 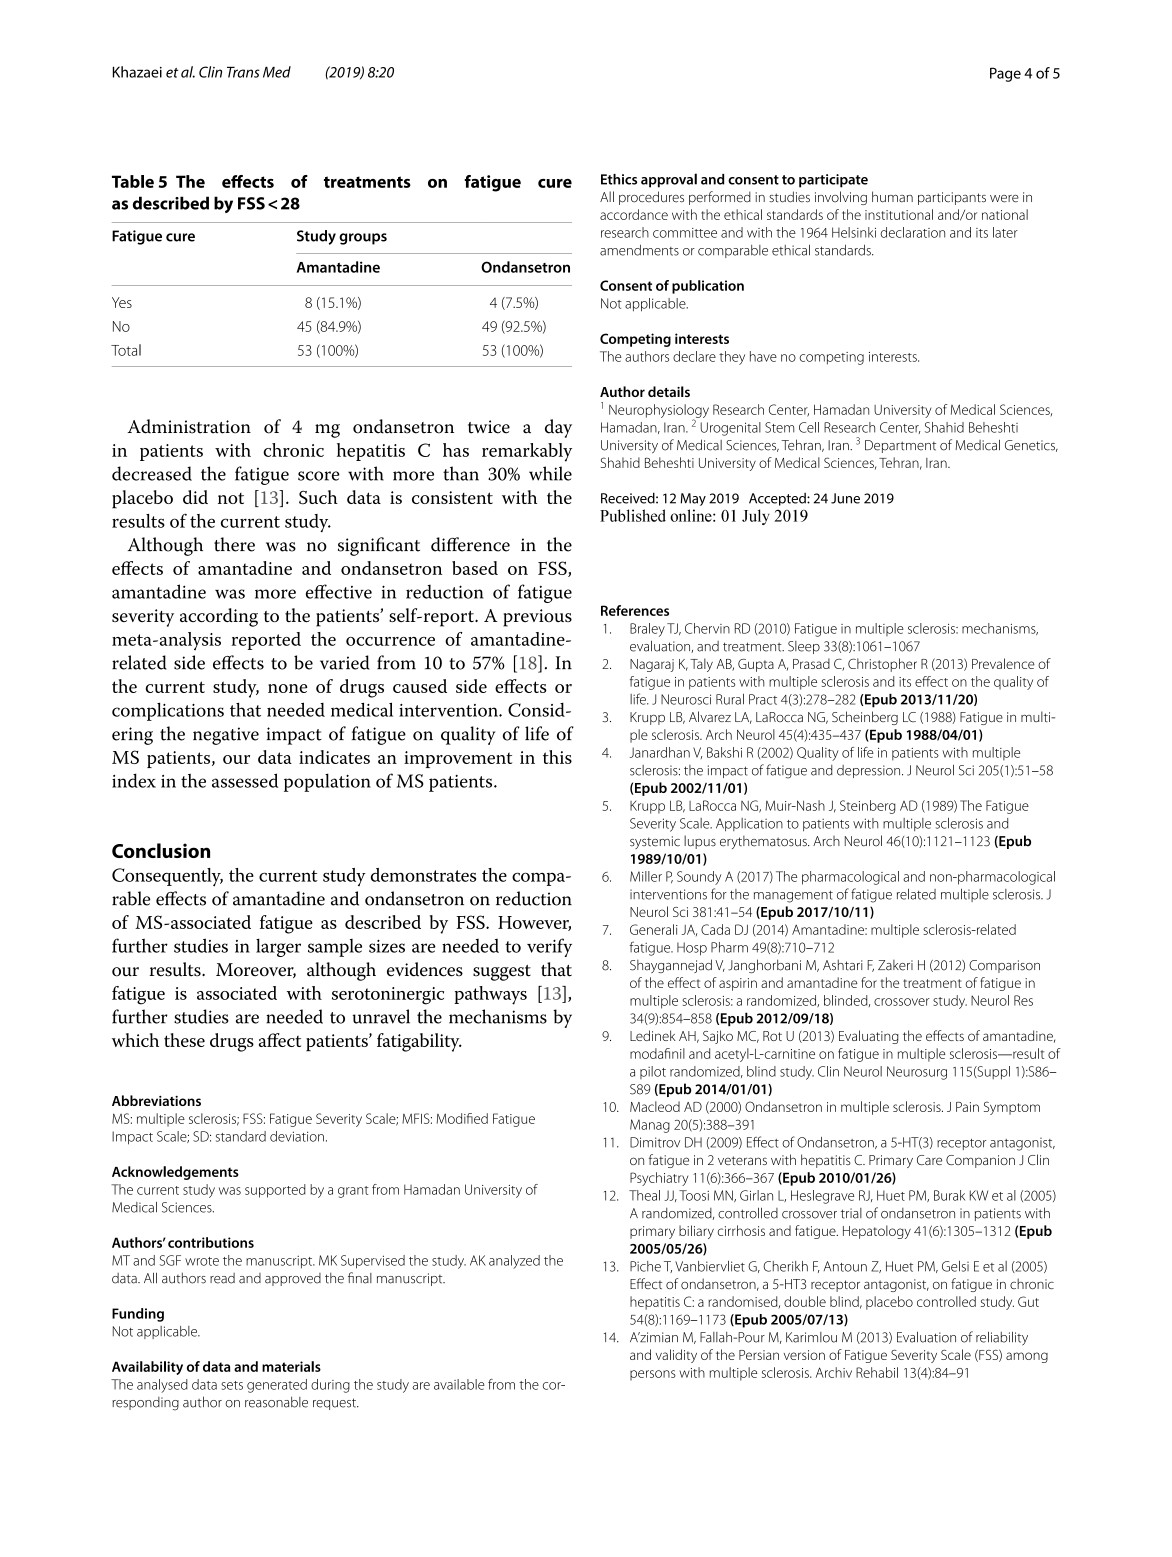 I want to click on Evaluating, so click(x=869, y=1037).
